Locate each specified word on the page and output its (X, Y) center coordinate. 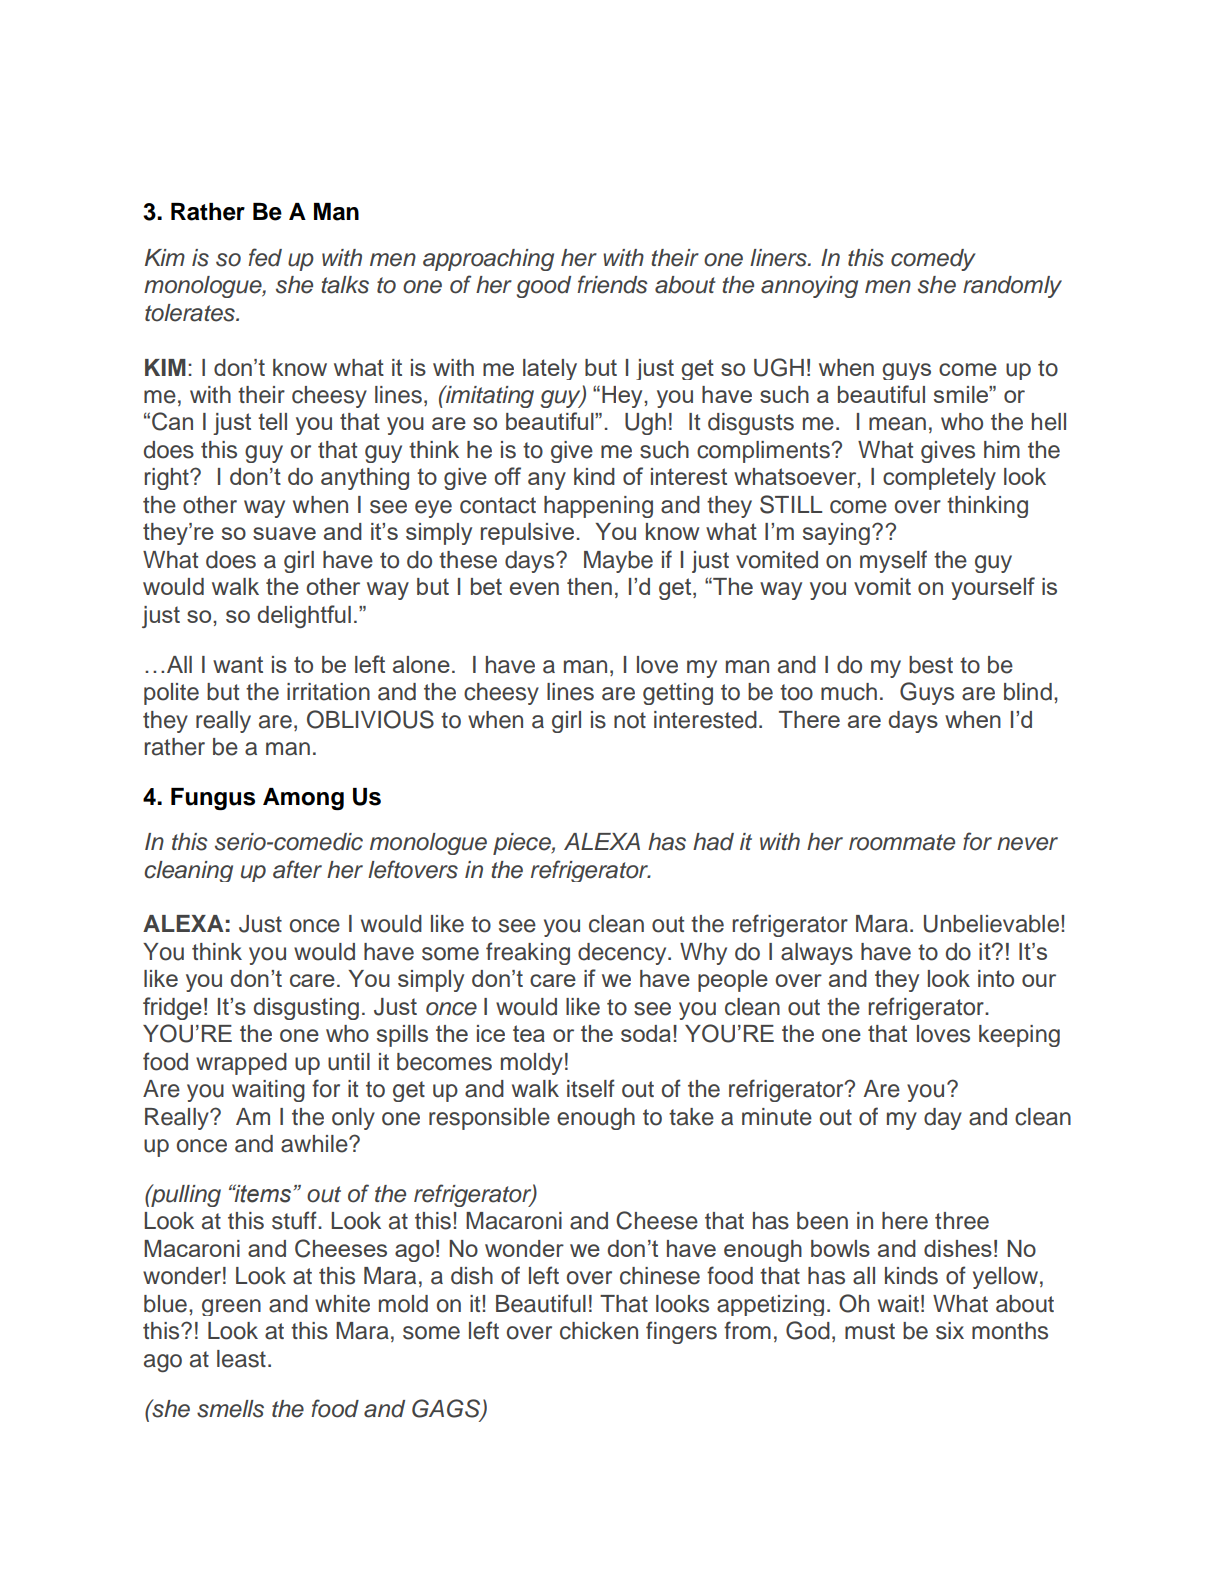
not (630, 720)
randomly (1012, 287)
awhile (315, 1144)
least (241, 1359)
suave (284, 533)
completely (939, 479)
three (962, 1221)
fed (265, 257)
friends (612, 284)
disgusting (306, 1009)
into (996, 978)
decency (623, 954)
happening (598, 507)
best (931, 665)
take (691, 1117)
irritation (328, 692)
